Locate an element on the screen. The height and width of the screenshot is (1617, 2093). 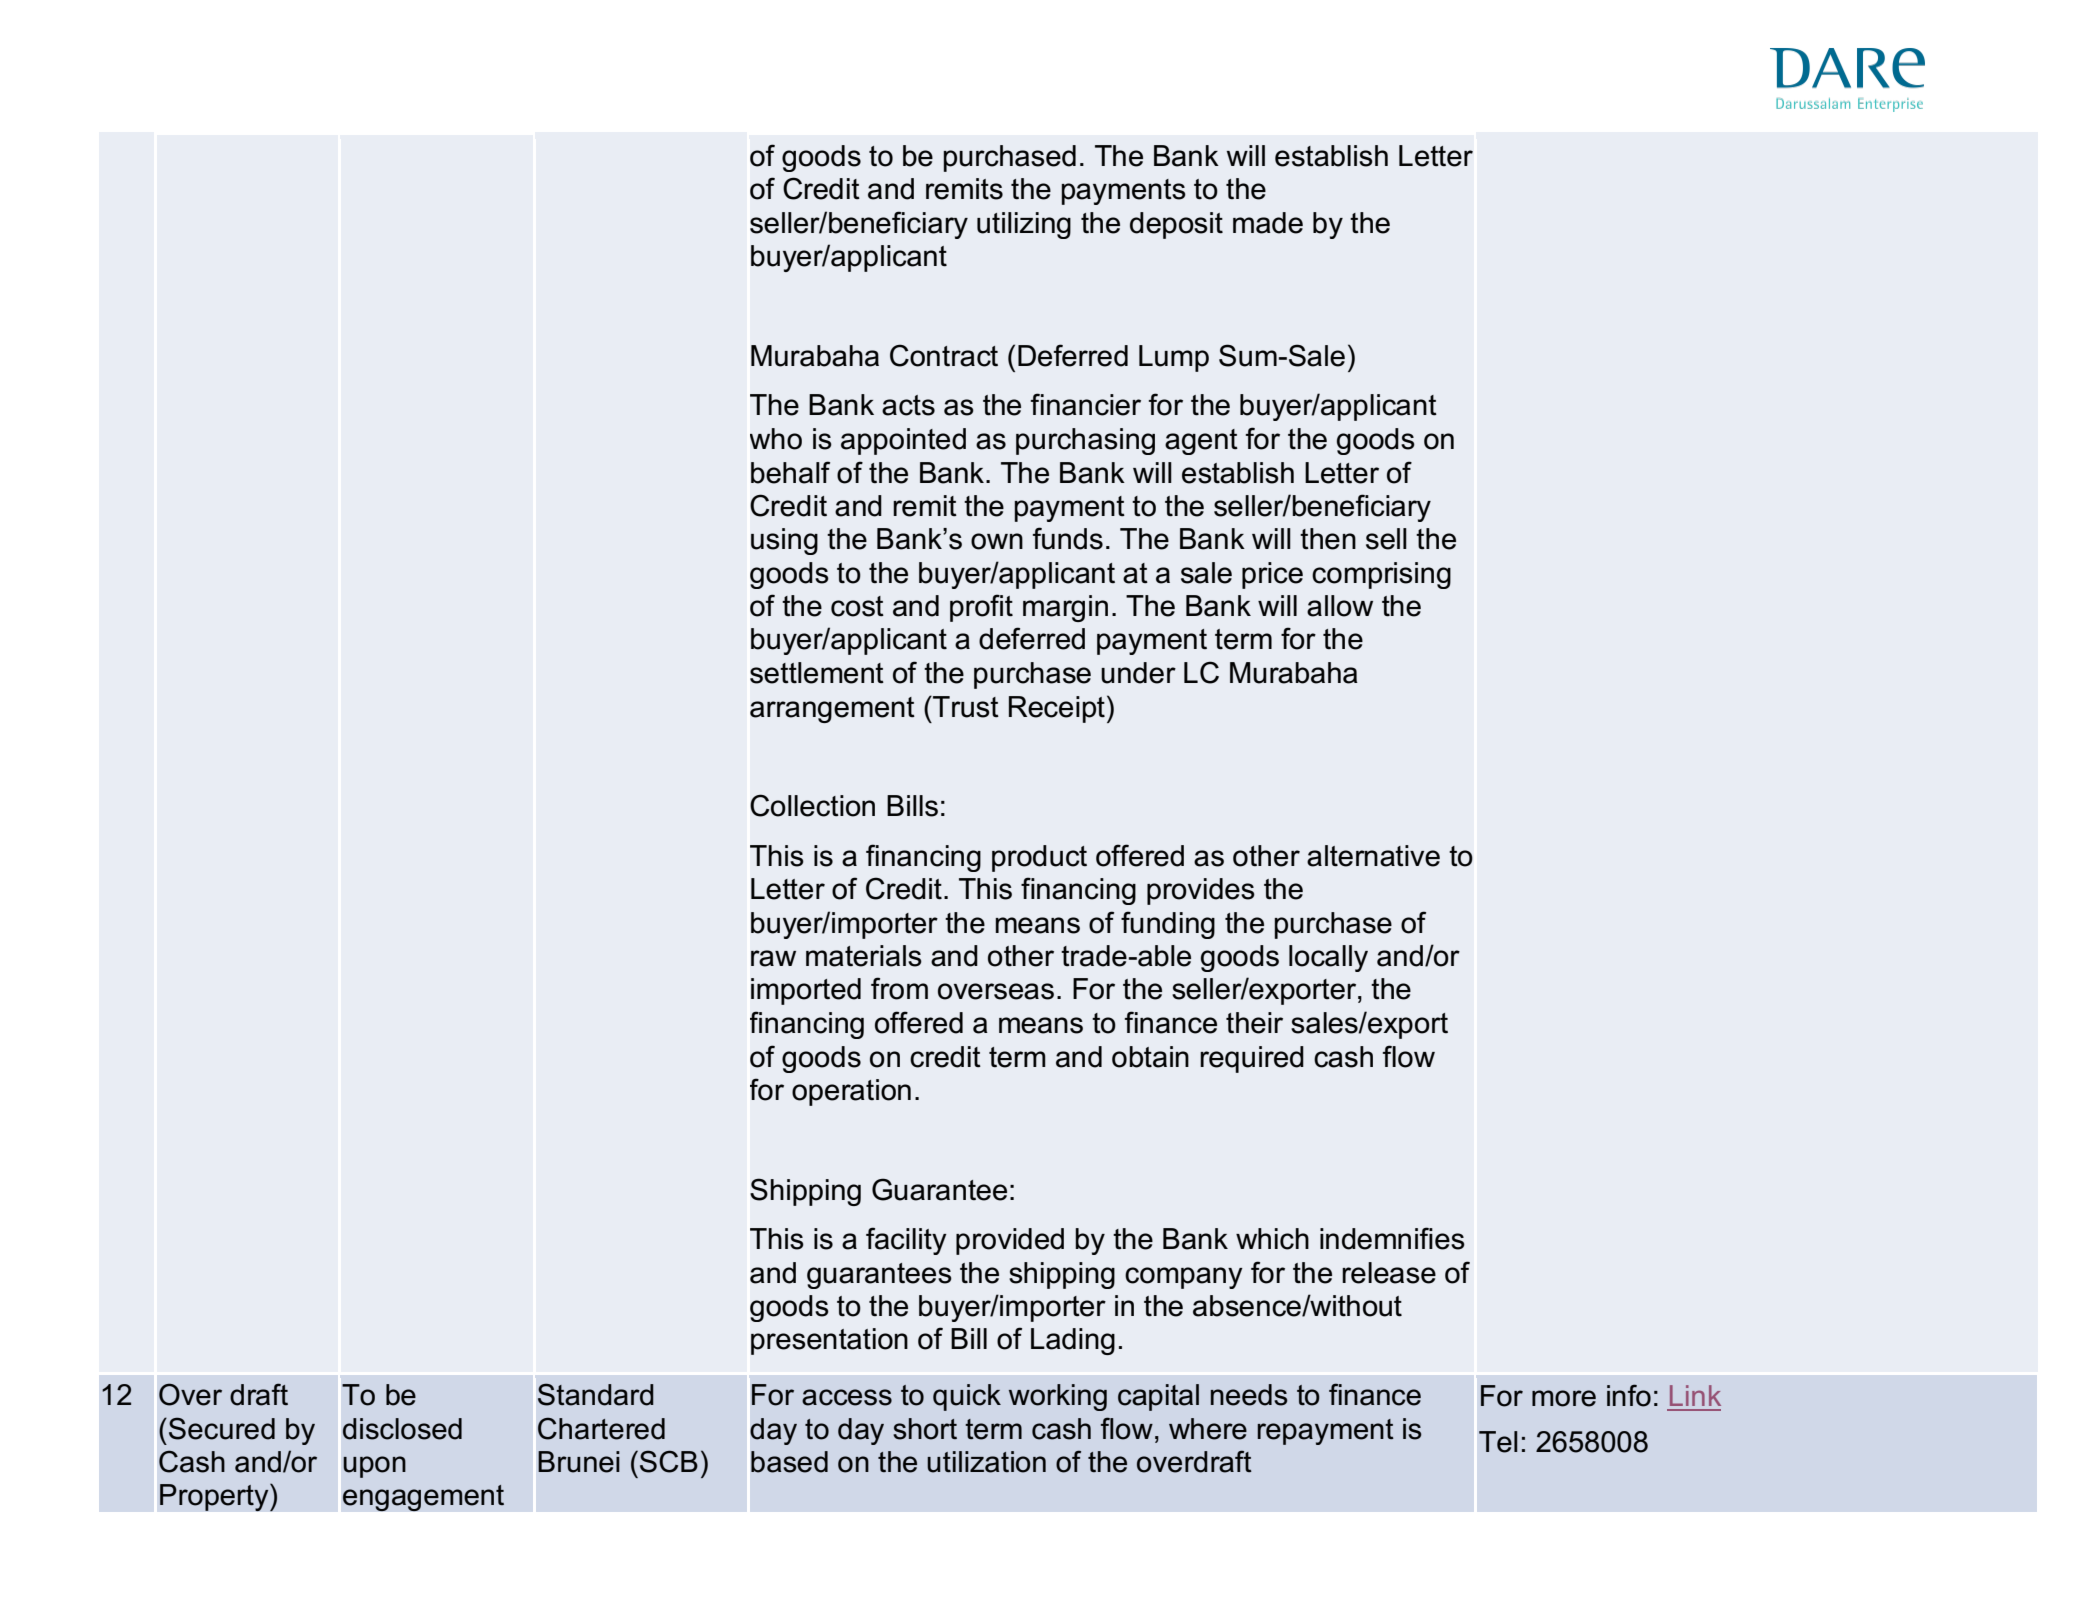
comprising is located at coordinates (1381, 575).
